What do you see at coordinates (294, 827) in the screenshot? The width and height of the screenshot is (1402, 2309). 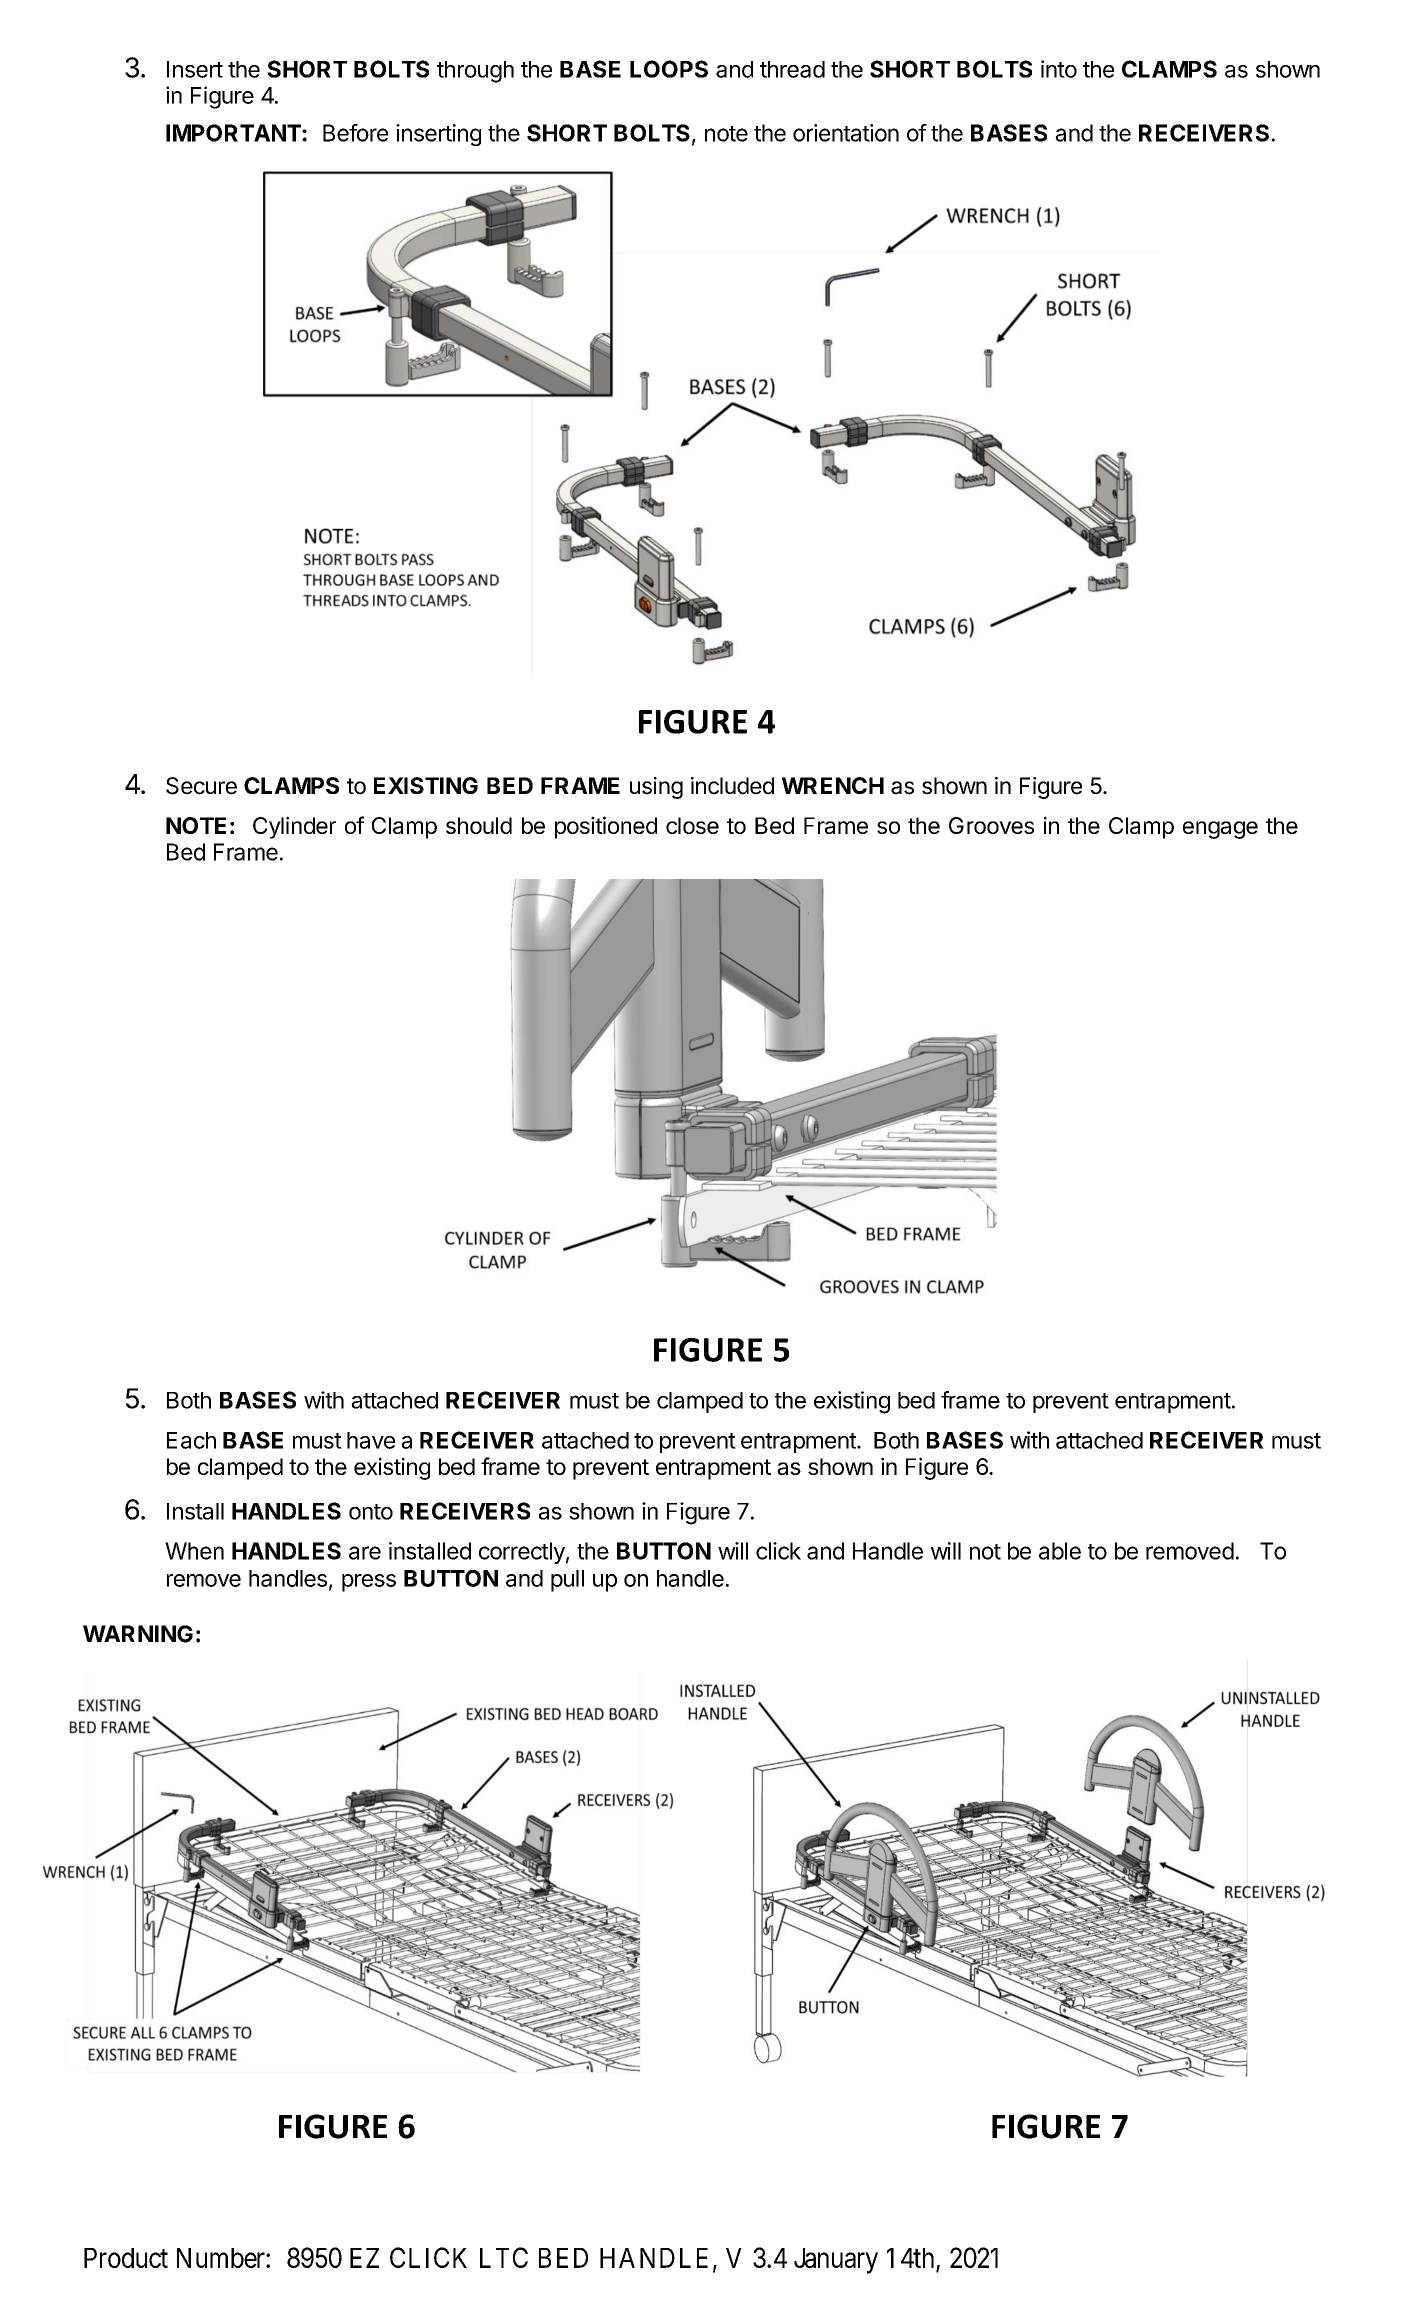 I see `Cylinder` at bounding box center [294, 827].
